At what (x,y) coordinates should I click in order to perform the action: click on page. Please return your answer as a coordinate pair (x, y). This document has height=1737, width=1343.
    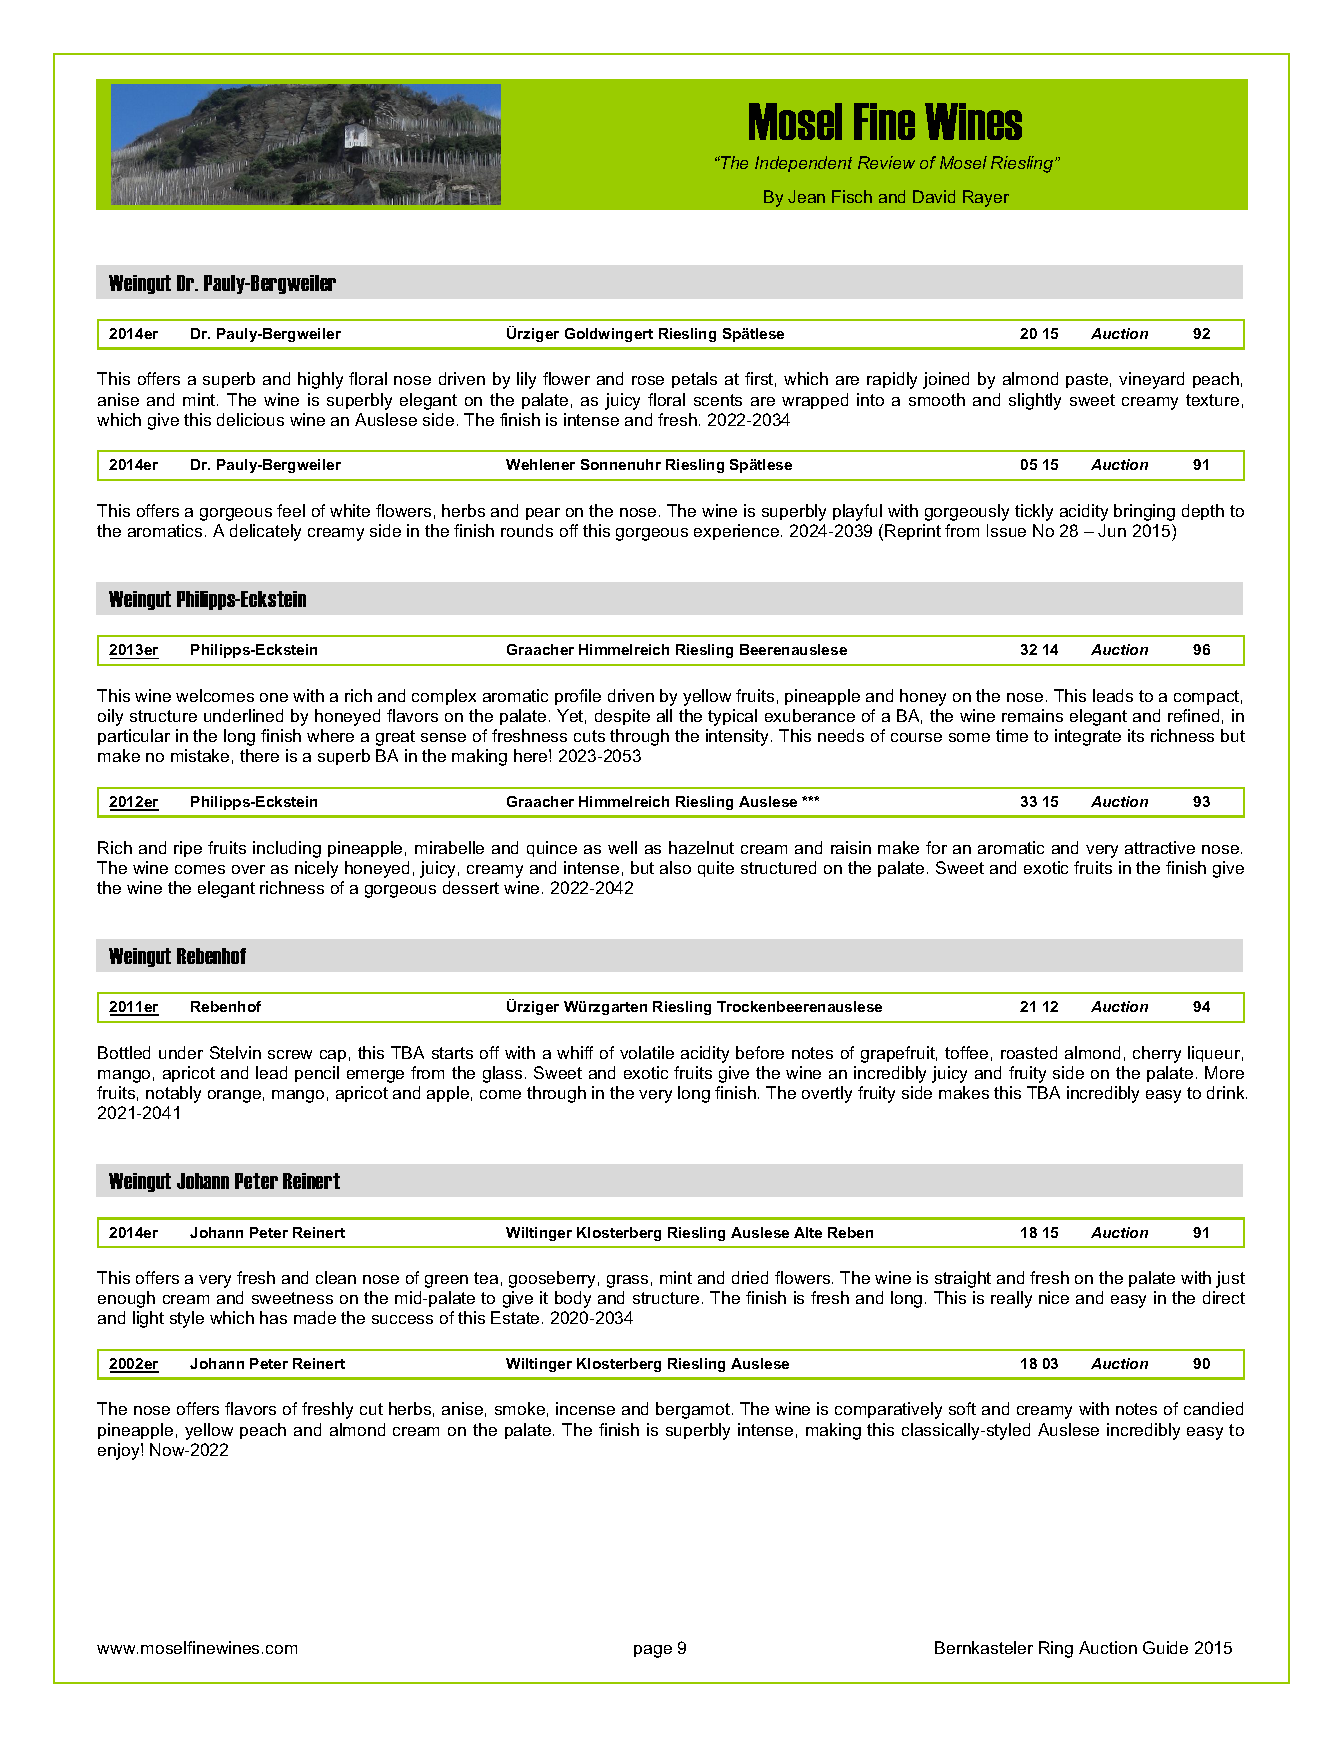
    Looking at the image, I should click on (653, 1651).
